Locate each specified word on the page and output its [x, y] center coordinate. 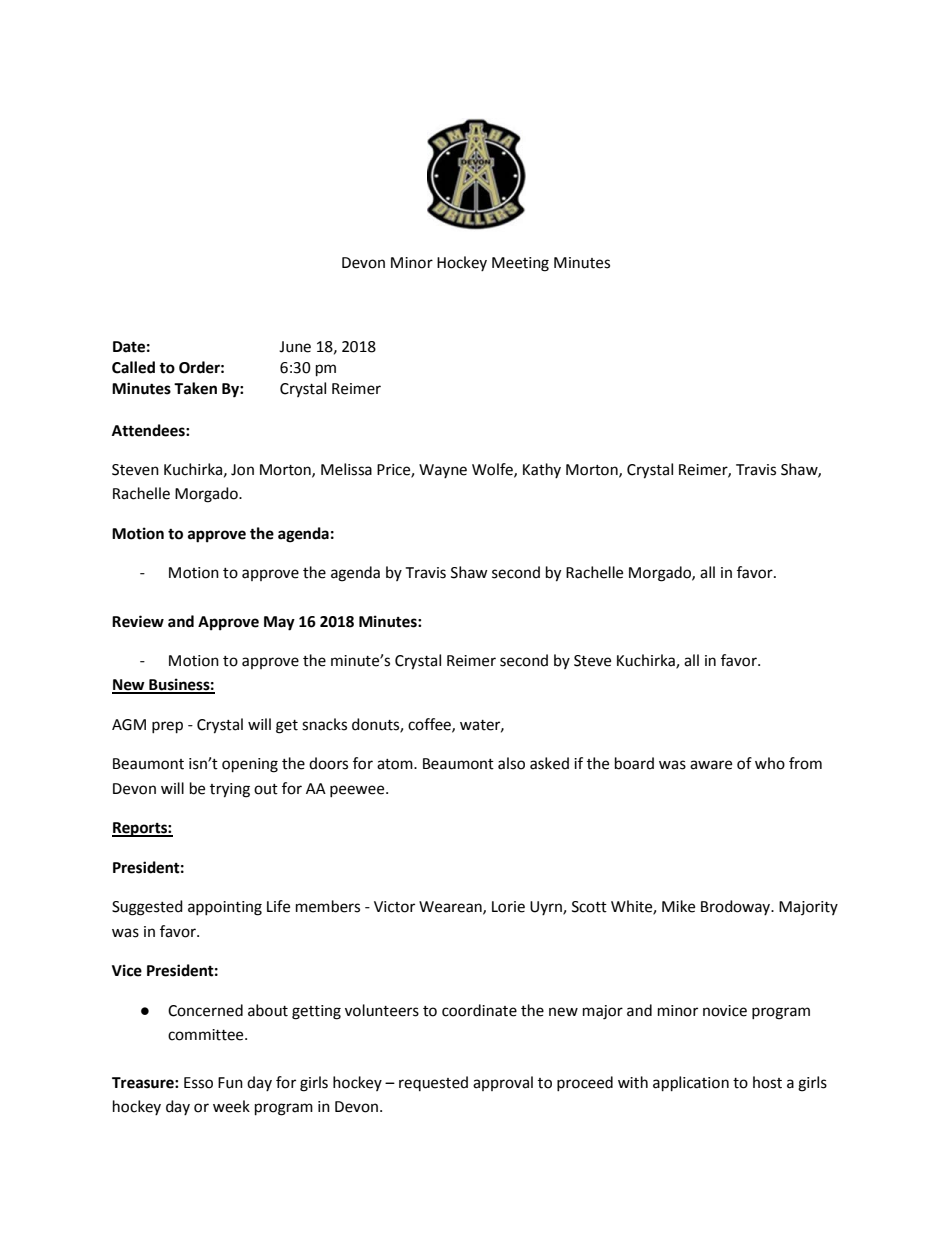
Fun [230, 1083]
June [295, 347]
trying [230, 790]
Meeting [520, 264]
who [770, 763]
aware [711, 765]
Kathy [542, 470]
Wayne [443, 471]
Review [138, 621]
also [511, 763]
